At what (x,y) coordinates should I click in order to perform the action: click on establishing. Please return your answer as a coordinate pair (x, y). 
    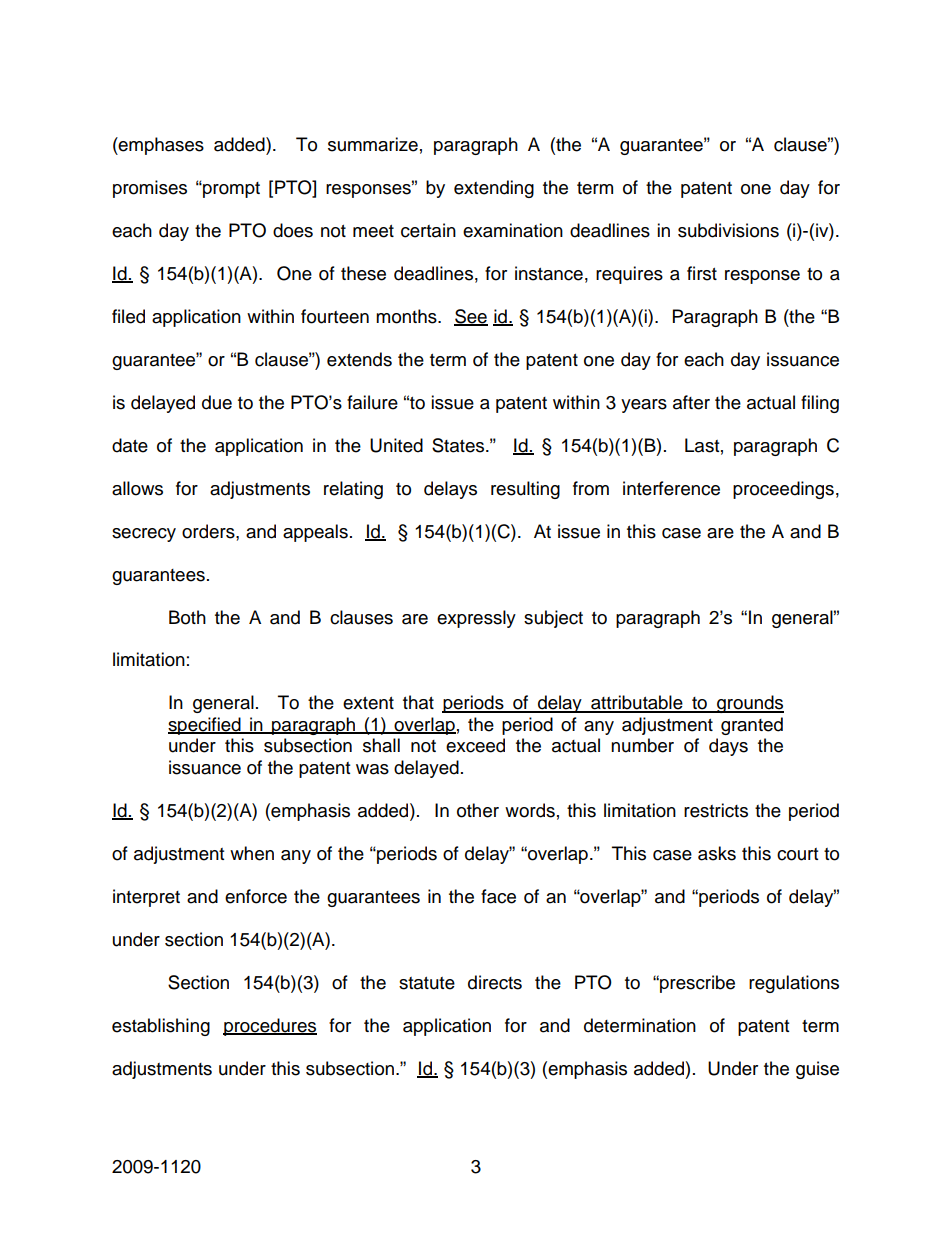
    Looking at the image, I should click on (161, 1027).
